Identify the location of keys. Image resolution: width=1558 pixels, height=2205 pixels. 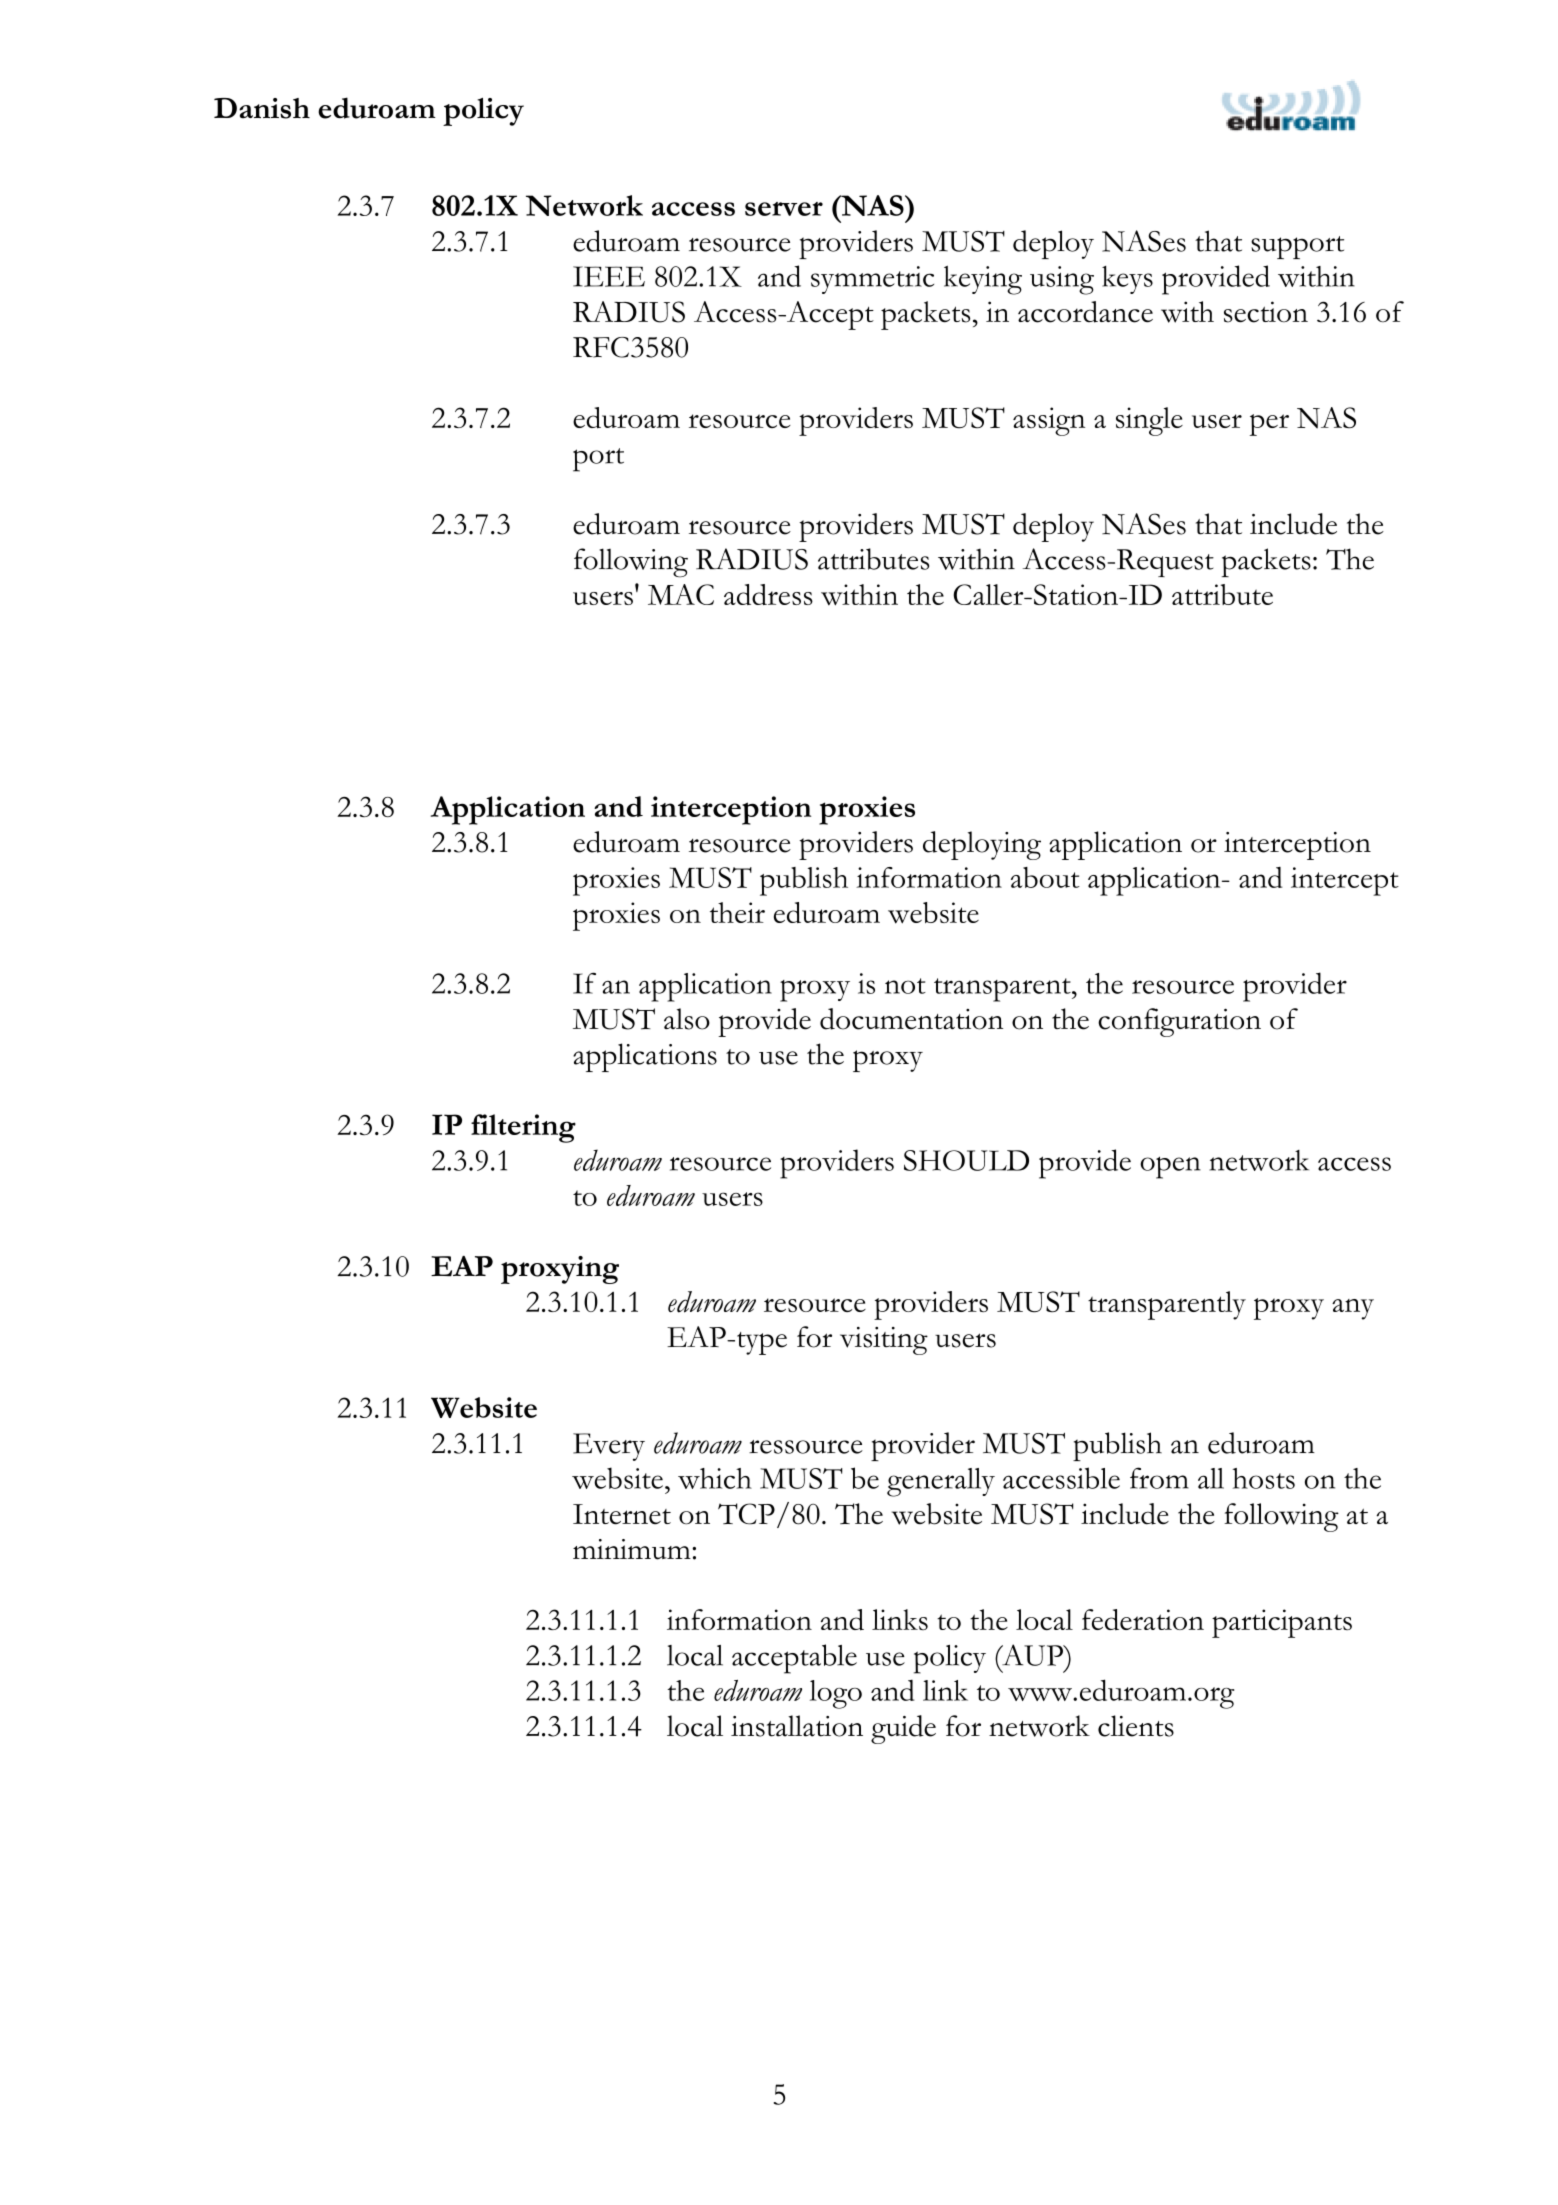
(1127, 280).
